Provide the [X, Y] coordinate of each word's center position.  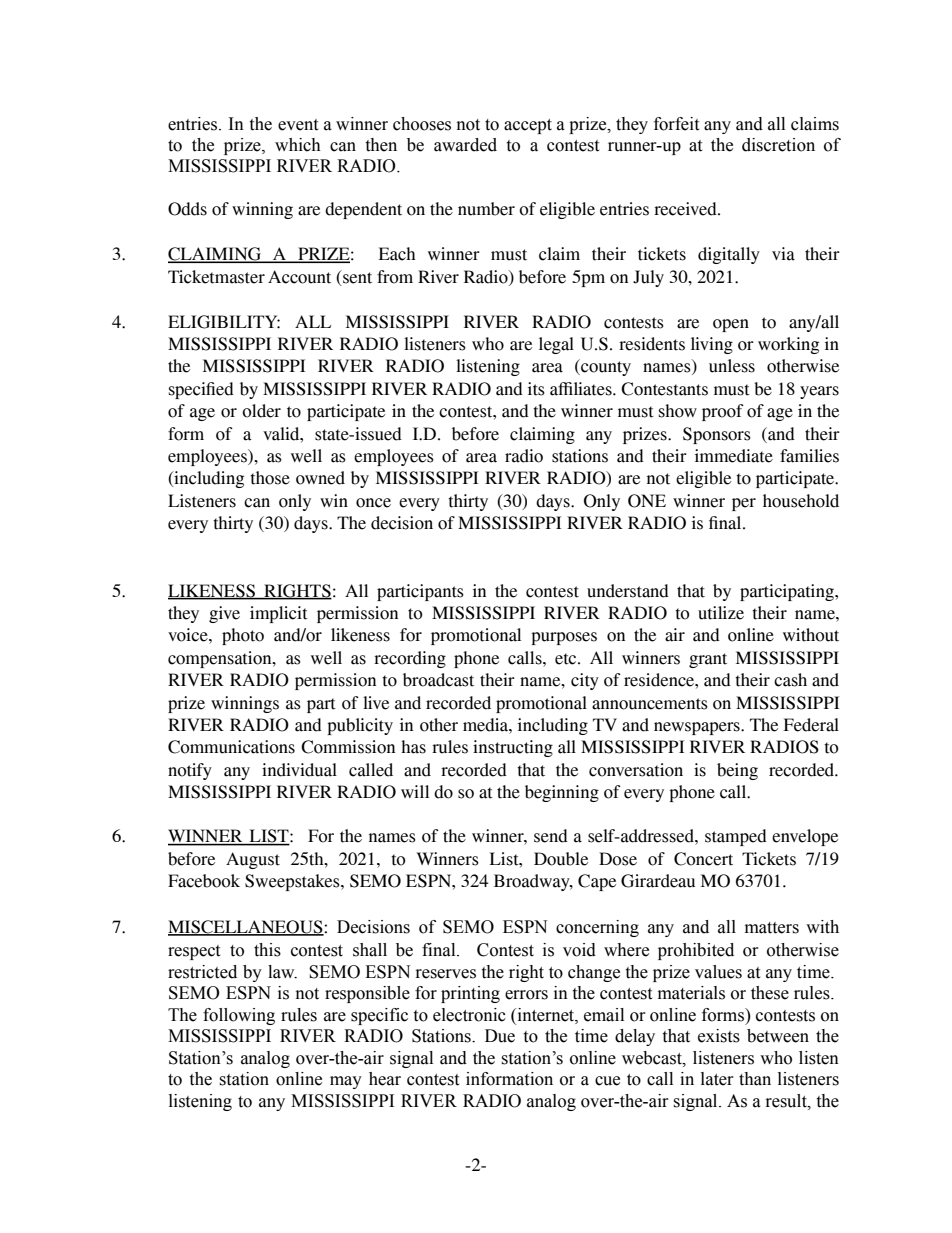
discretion [778, 145]
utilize [721, 613]
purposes [564, 638]
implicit [279, 614]
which [298, 145]
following [239, 1016]
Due [500, 1036]
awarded [465, 145]
